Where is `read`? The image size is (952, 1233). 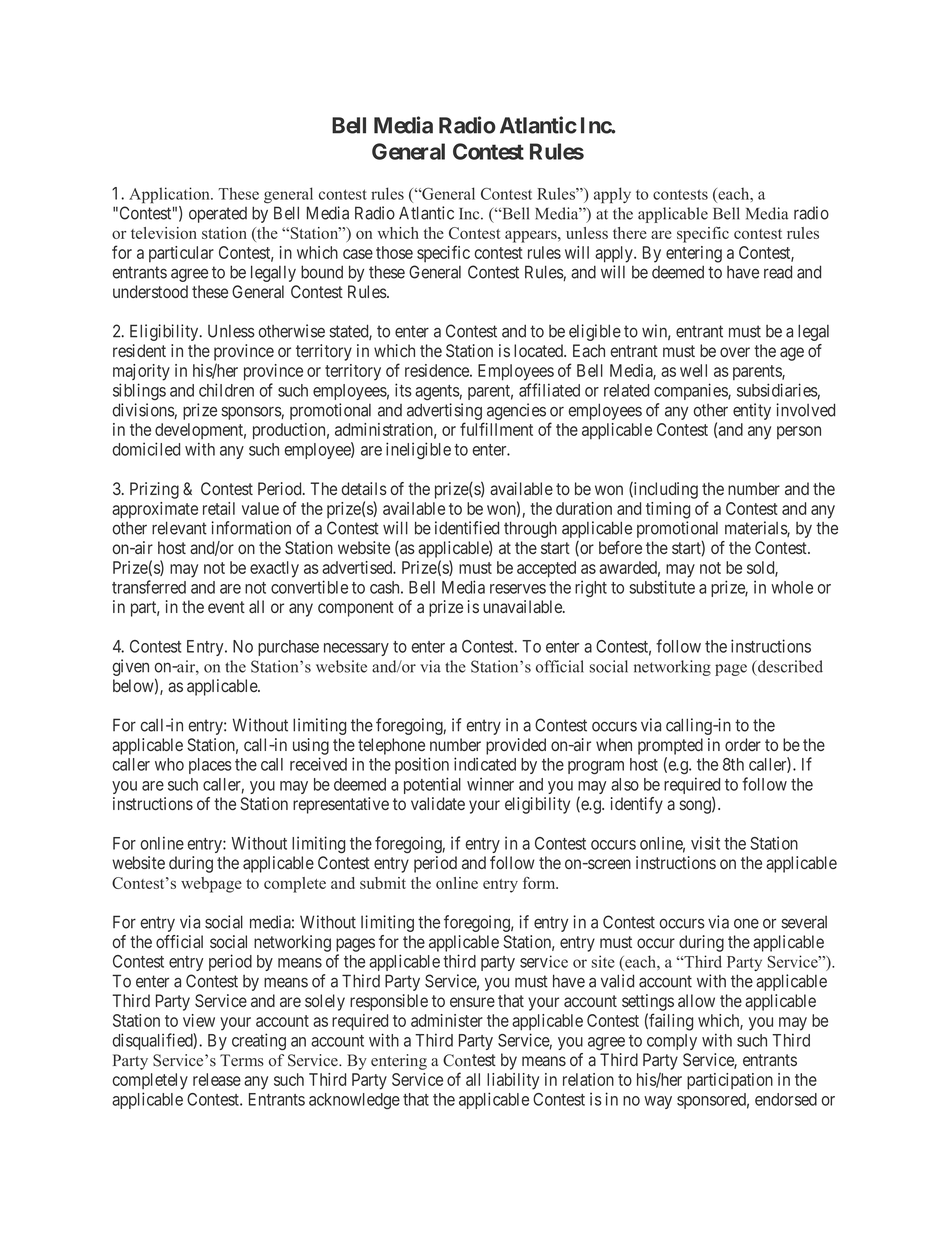 read is located at coordinates (778, 272).
